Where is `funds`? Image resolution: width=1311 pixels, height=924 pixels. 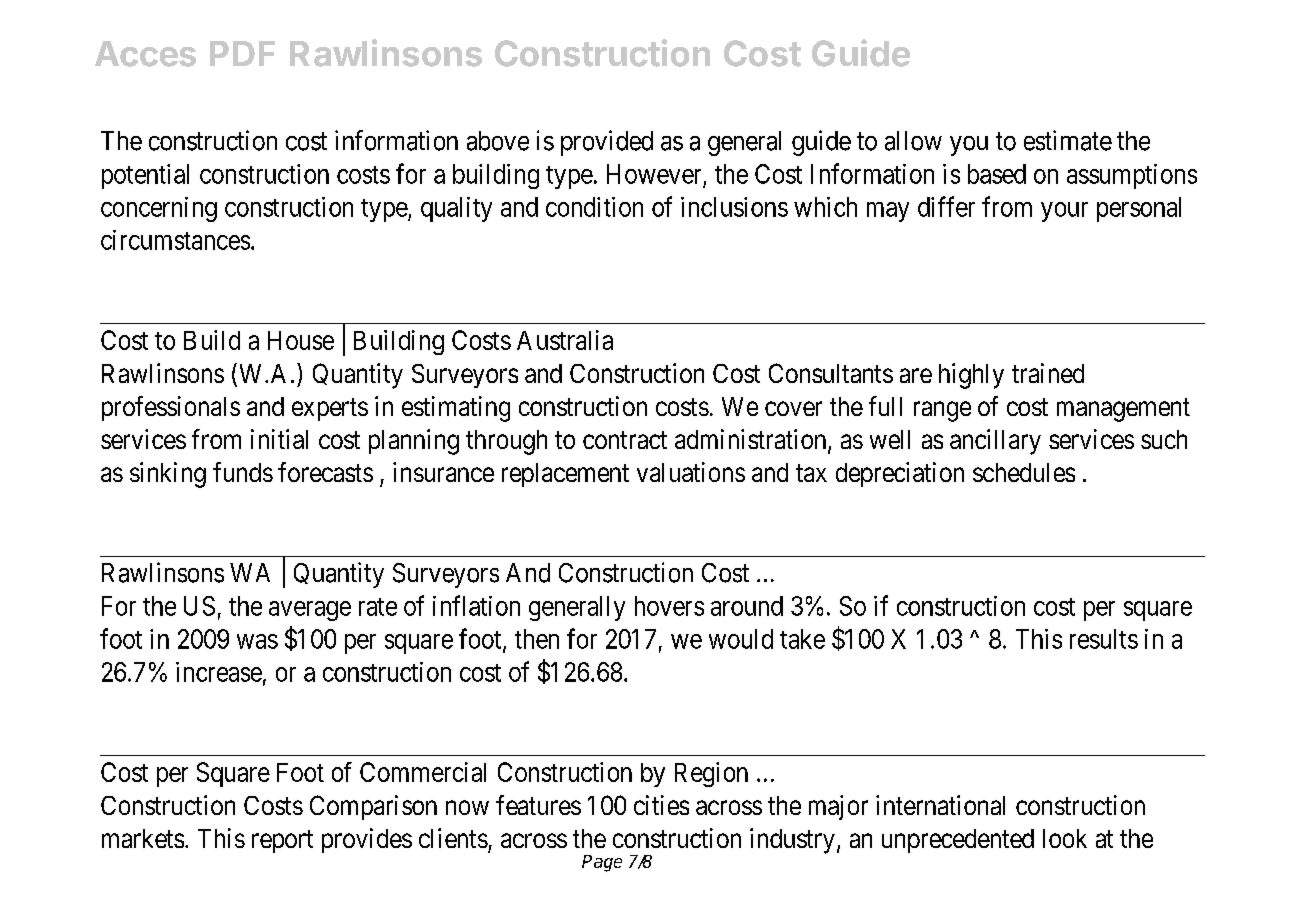
funds is located at coordinates (243, 472).
